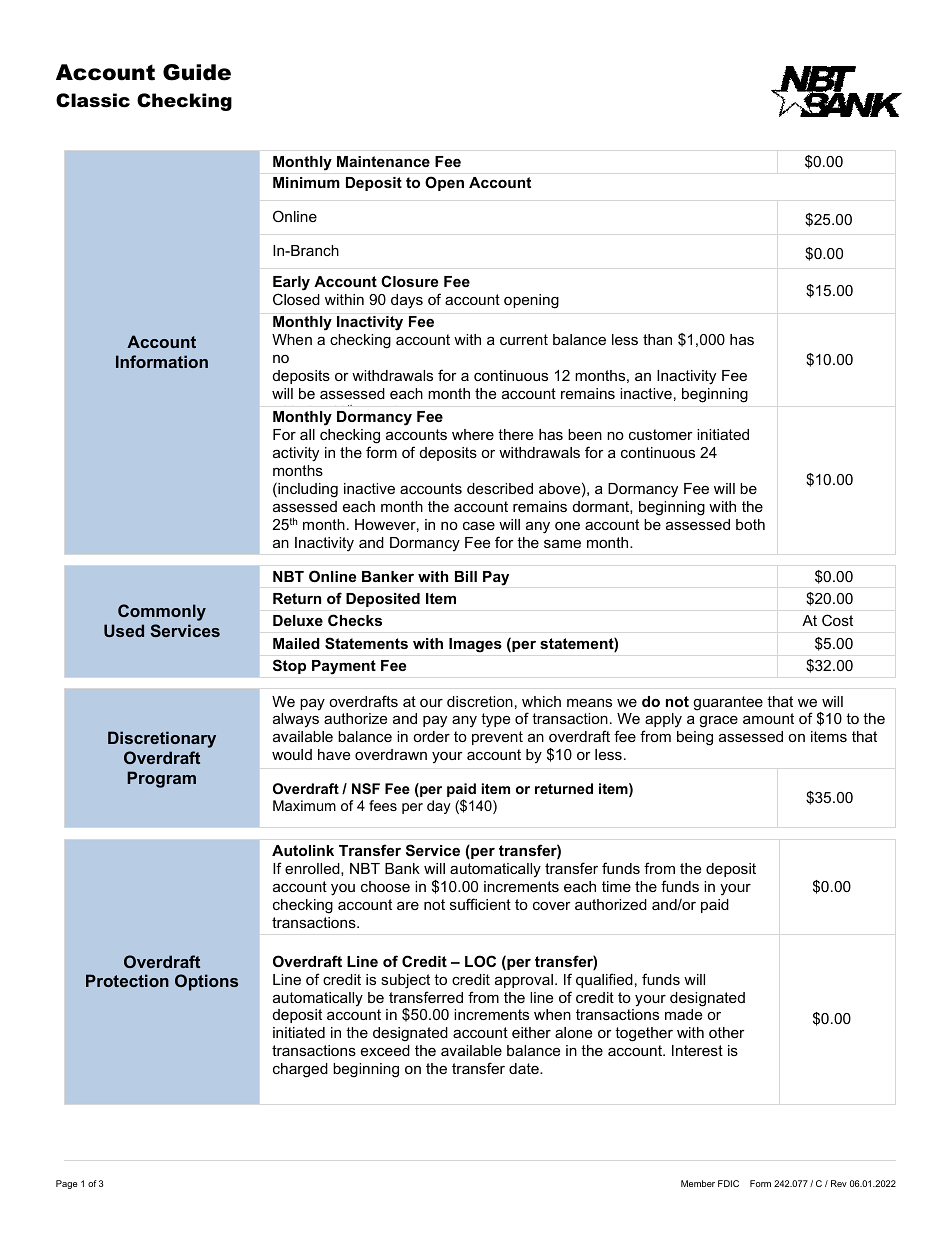  Describe the element at coordinates (657, 339) in the document. I see `than` at that location.
